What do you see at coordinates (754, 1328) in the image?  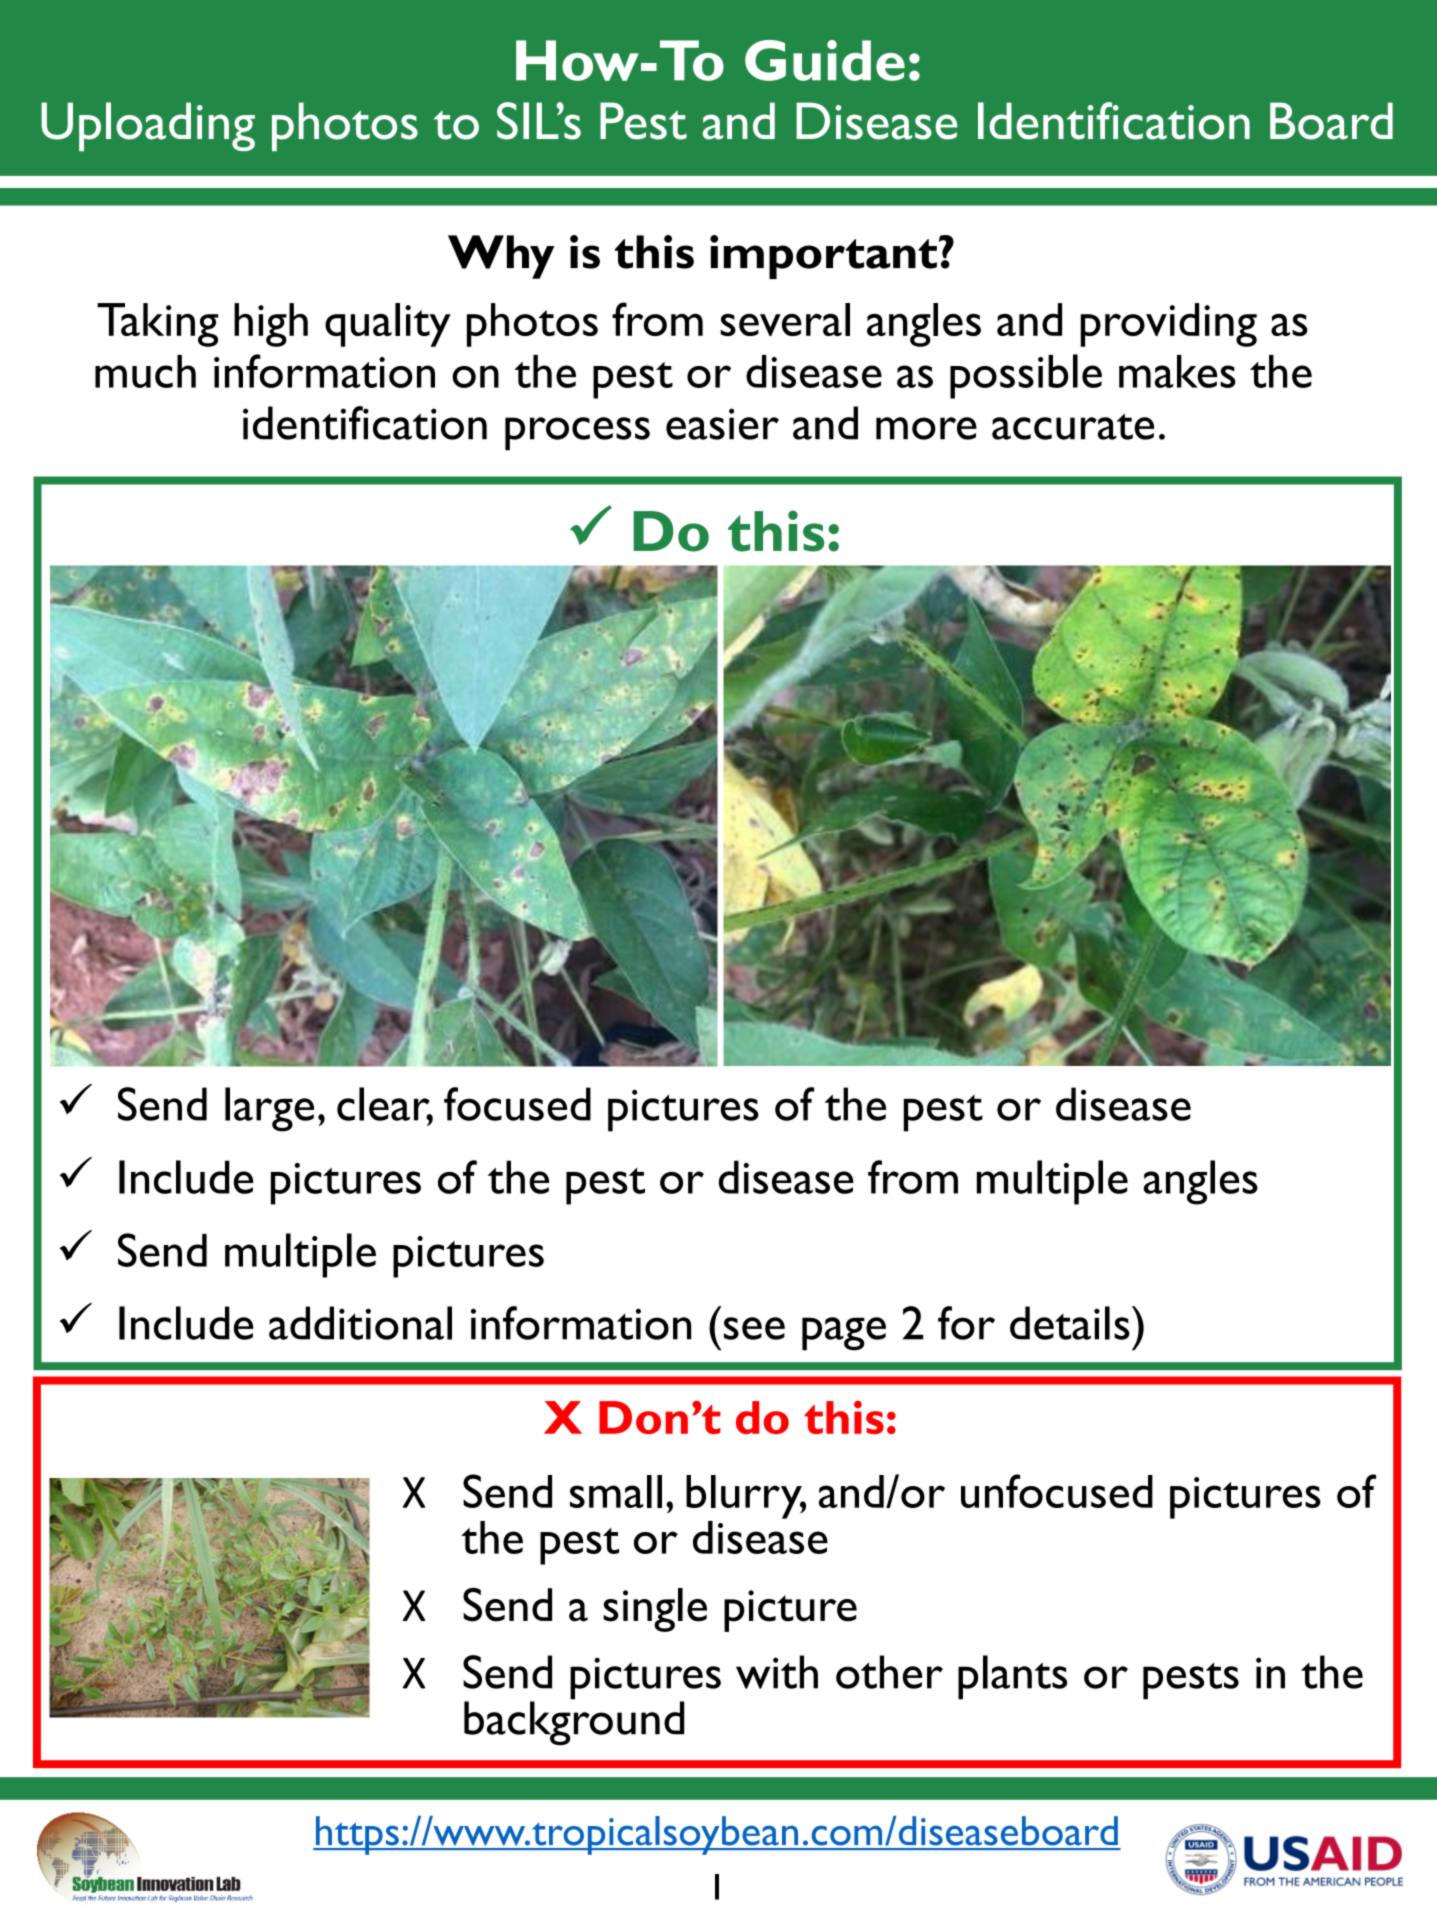 I see `see` at bounding box center [754, 1328].
